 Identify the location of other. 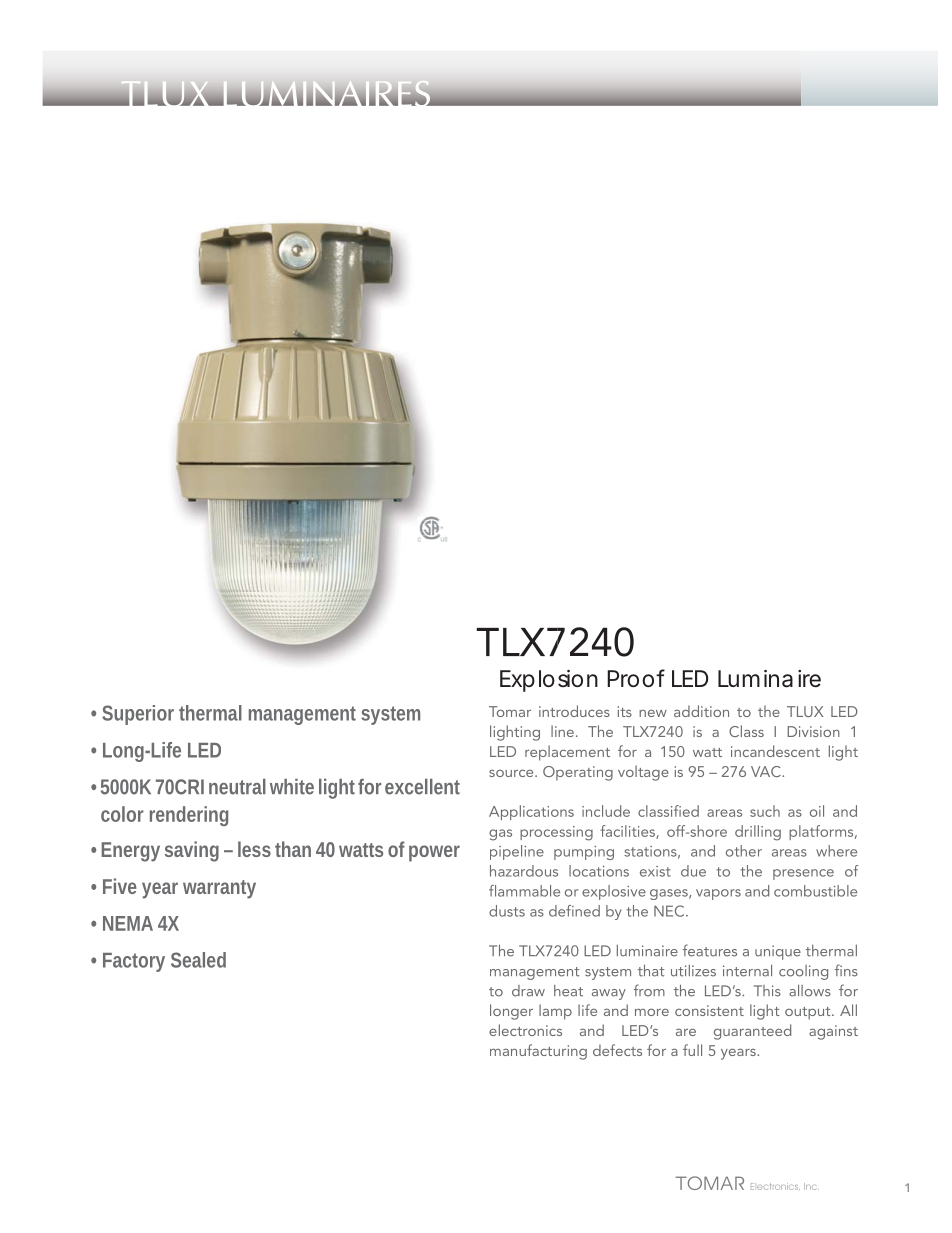
(744, 851).
